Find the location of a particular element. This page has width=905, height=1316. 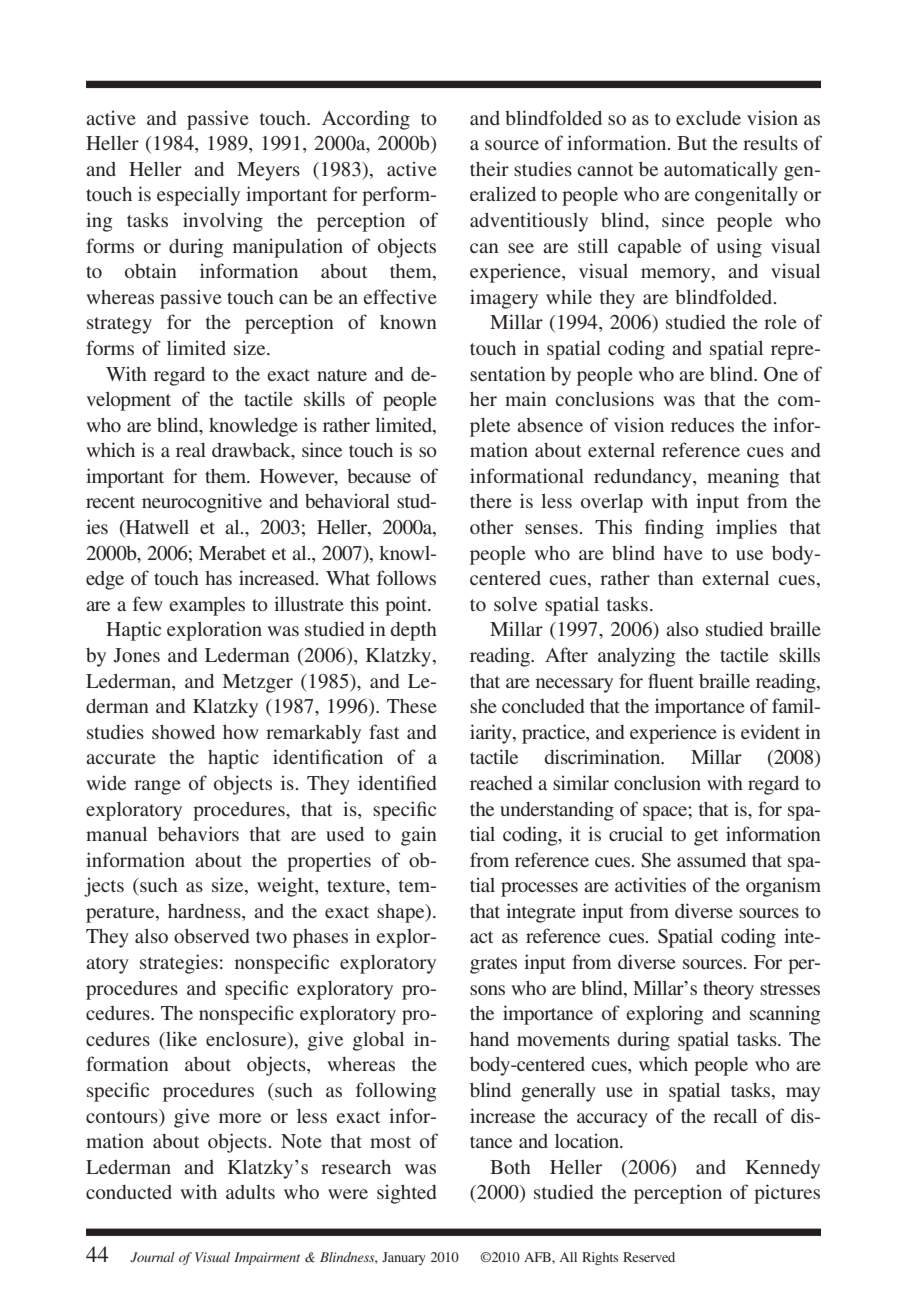

implies is located at coordinates (746, 529).
